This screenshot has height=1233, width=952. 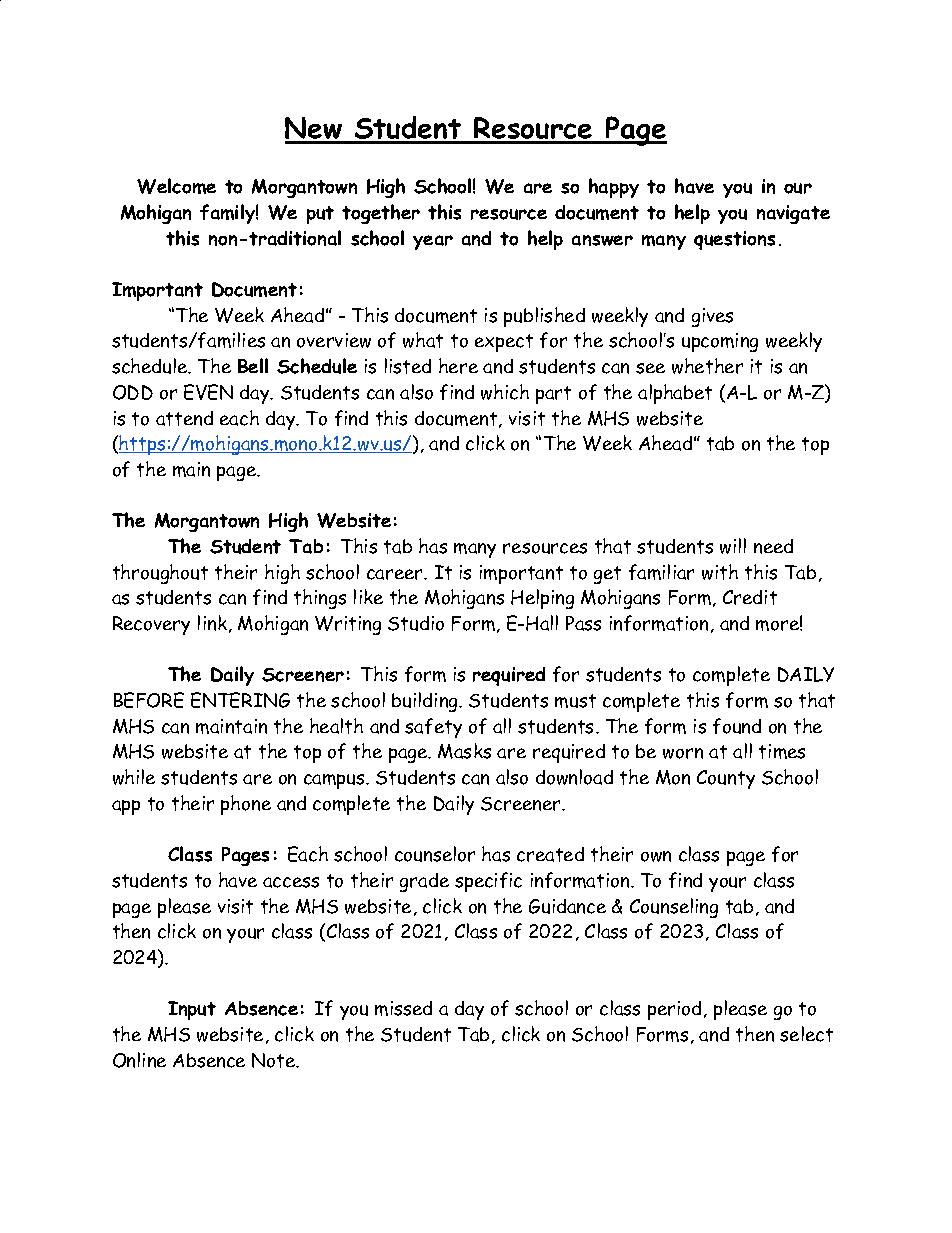 What do you see at coordinates (750, 597) in the screenshot?
I see `Credit` at bounding box center [750, 597].
